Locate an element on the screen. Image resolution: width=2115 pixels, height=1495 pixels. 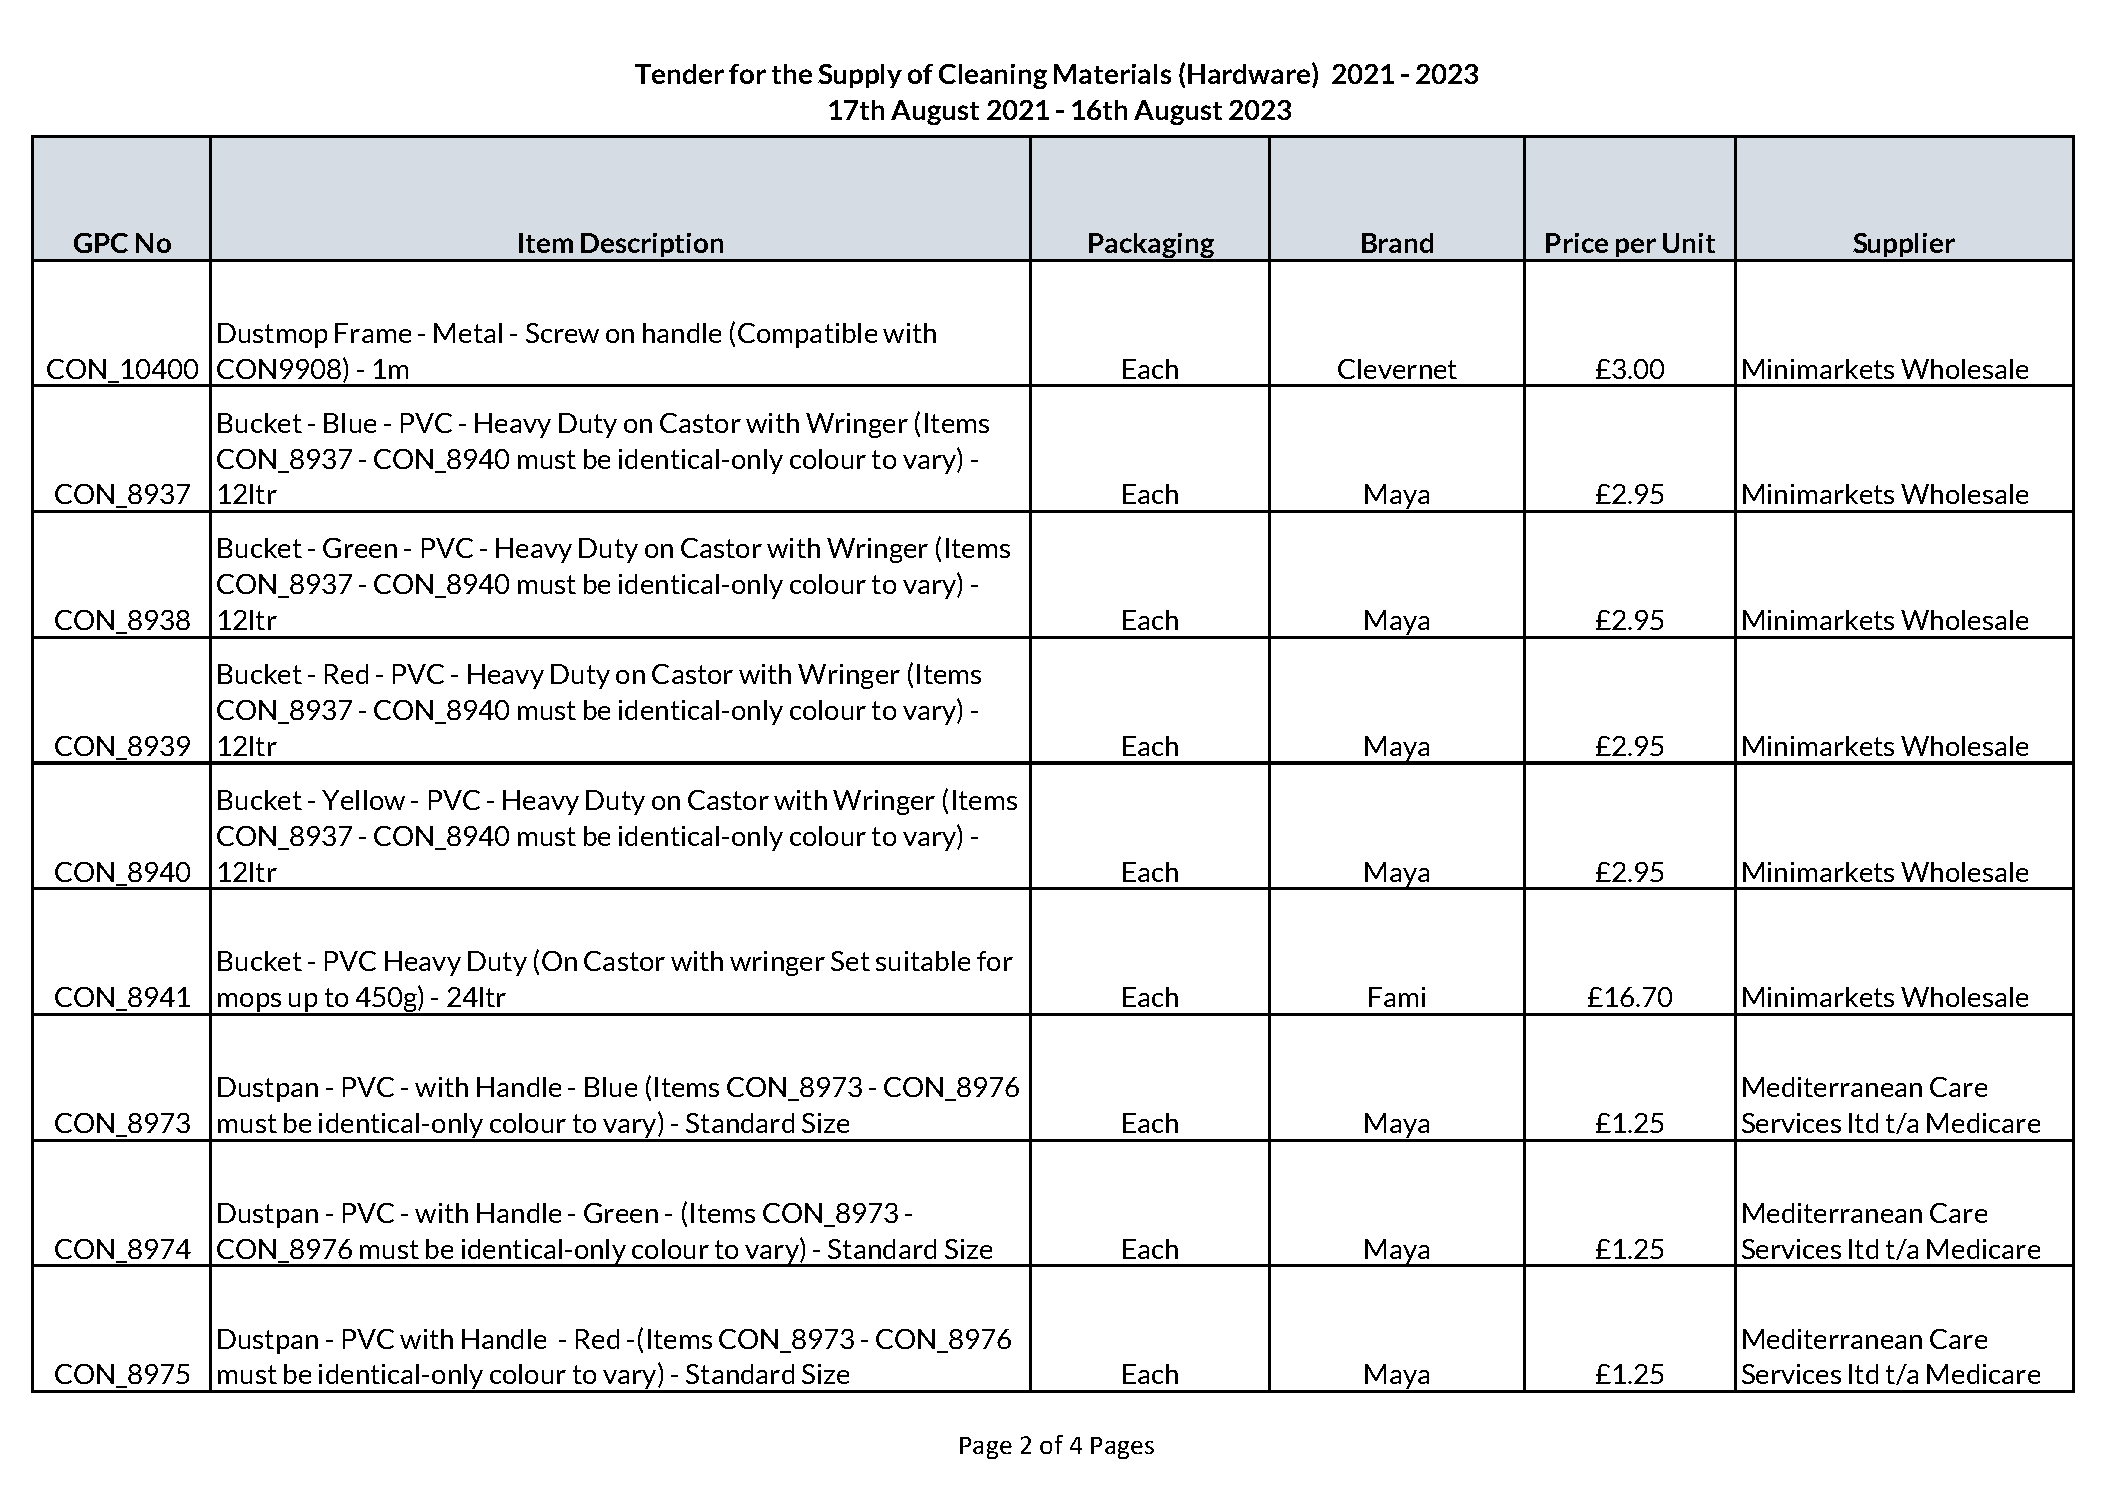
Tender is located at coordinates (679, 74).
